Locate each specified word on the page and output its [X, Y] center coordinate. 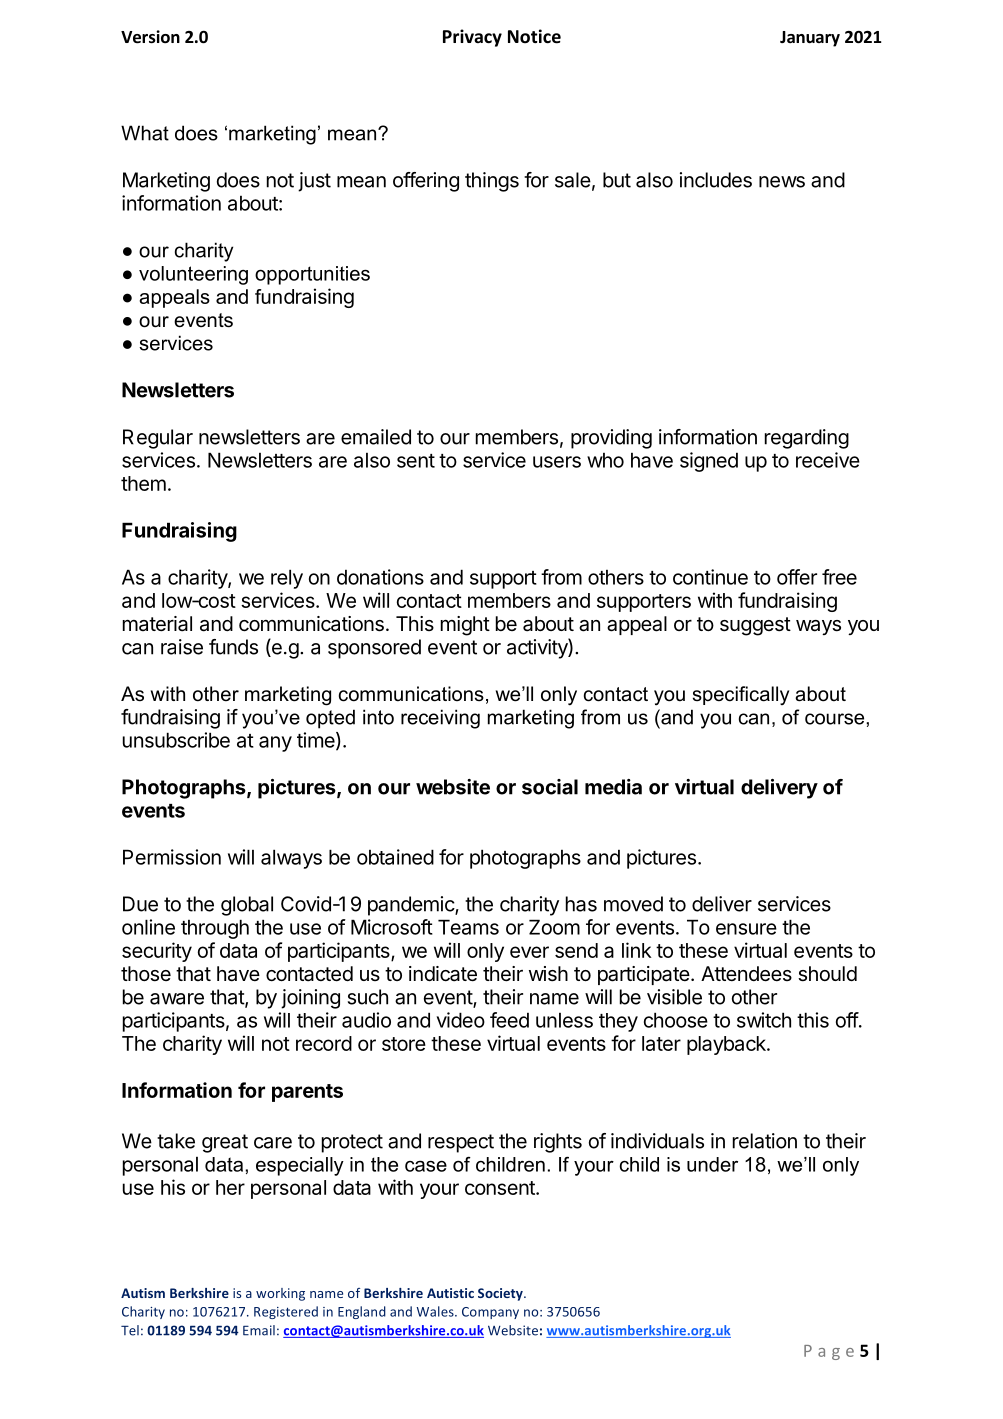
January [810, 39]
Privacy [472, 38]
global [247, 906]
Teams [468, 927]
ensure [746, 929]
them [143, 483]
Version [150, 37]
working [280, 1294]
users [557, 462]
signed [709, 462]
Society [501, 1294]
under [712, 1164]
